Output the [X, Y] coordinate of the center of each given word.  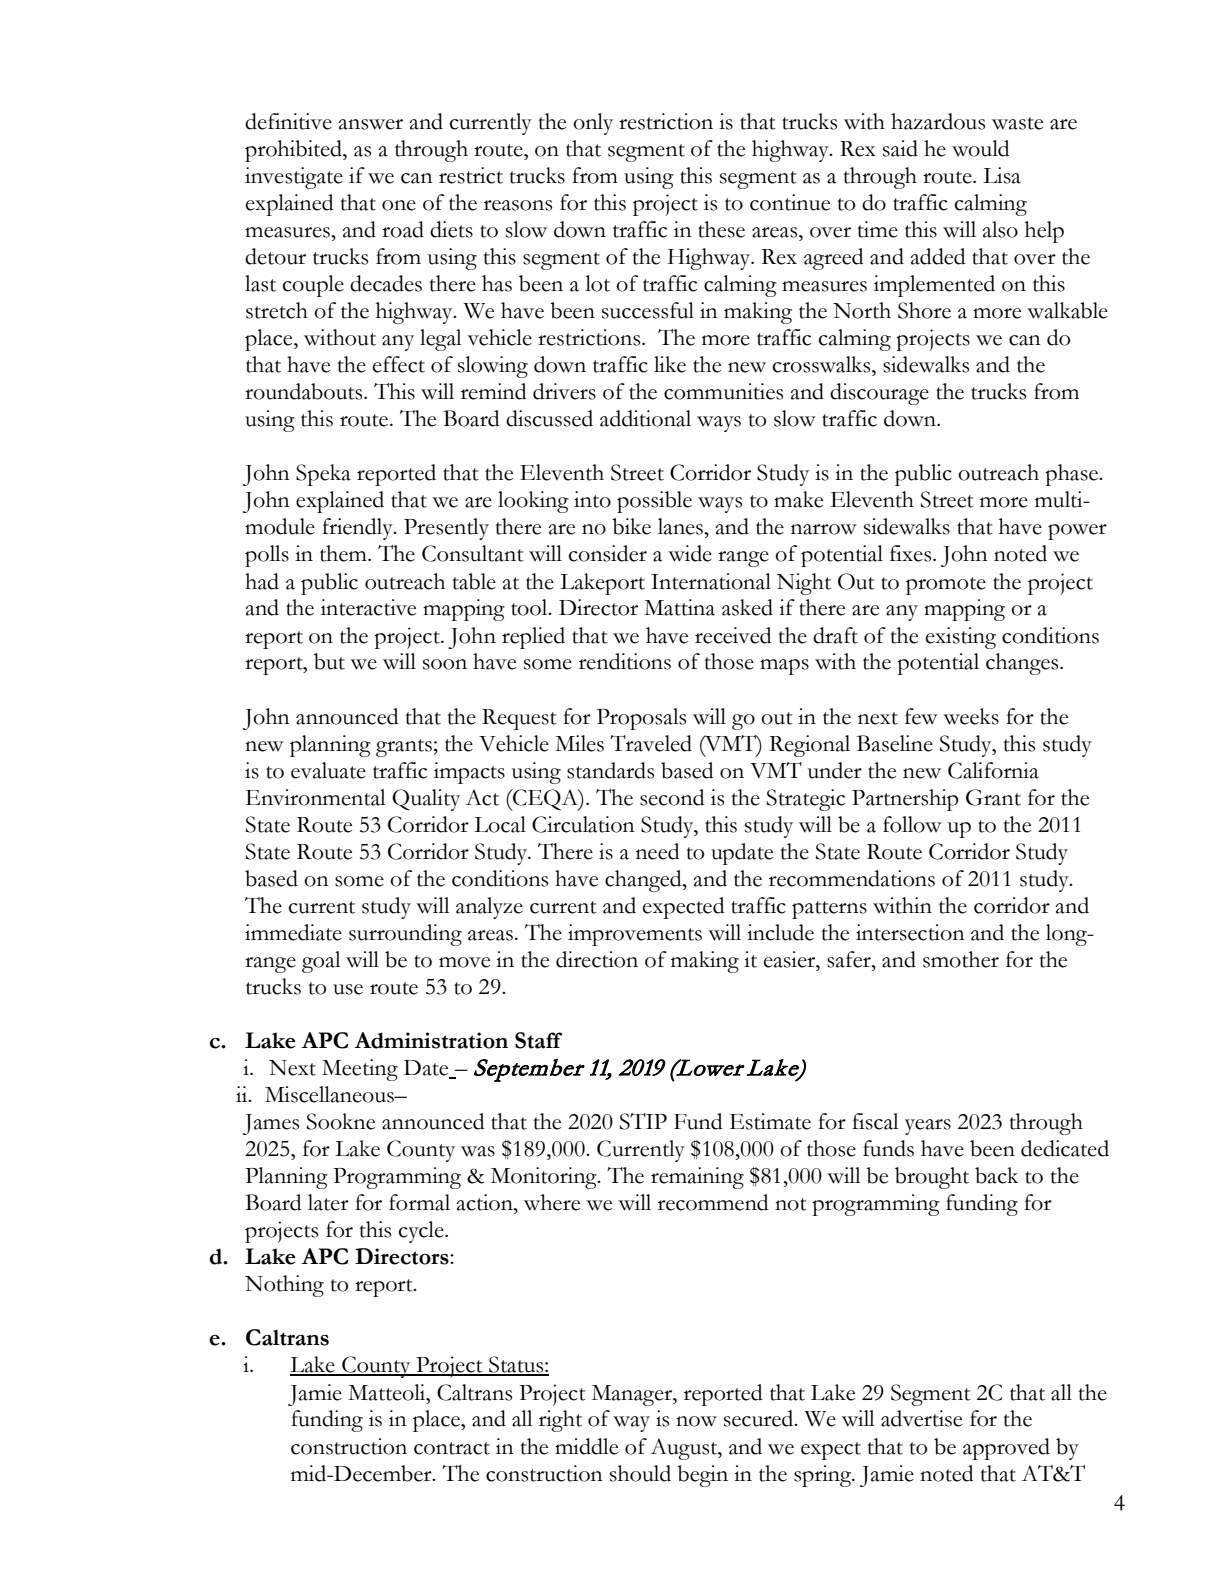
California [993, 770]
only [593, 124]
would [980, 148]
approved [1006, 1449]
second [672, 797]
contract [452, 1448]
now [696, 1421]
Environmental [316, 797]
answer [370, 124]
